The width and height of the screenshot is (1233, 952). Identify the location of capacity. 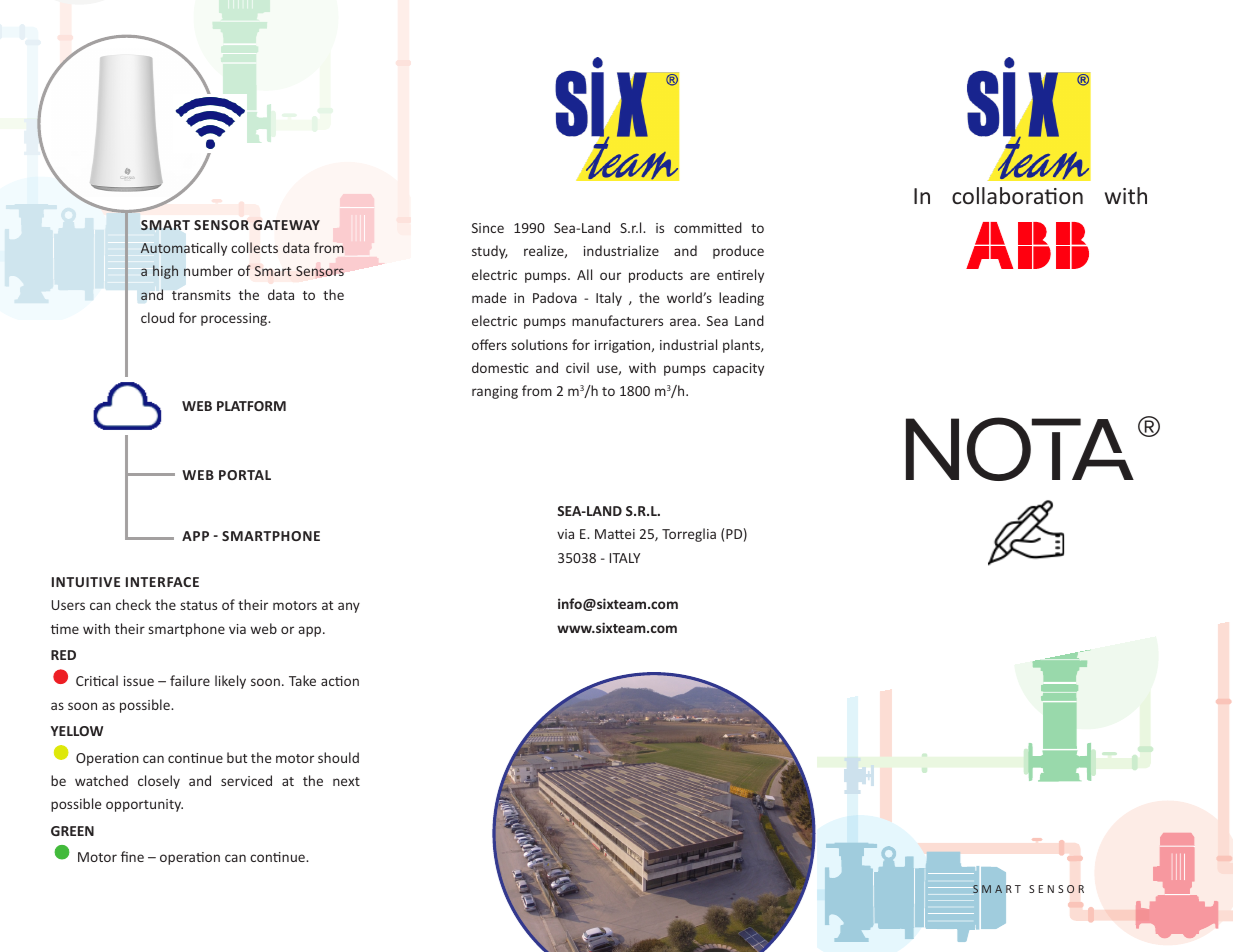
(738, 369).
